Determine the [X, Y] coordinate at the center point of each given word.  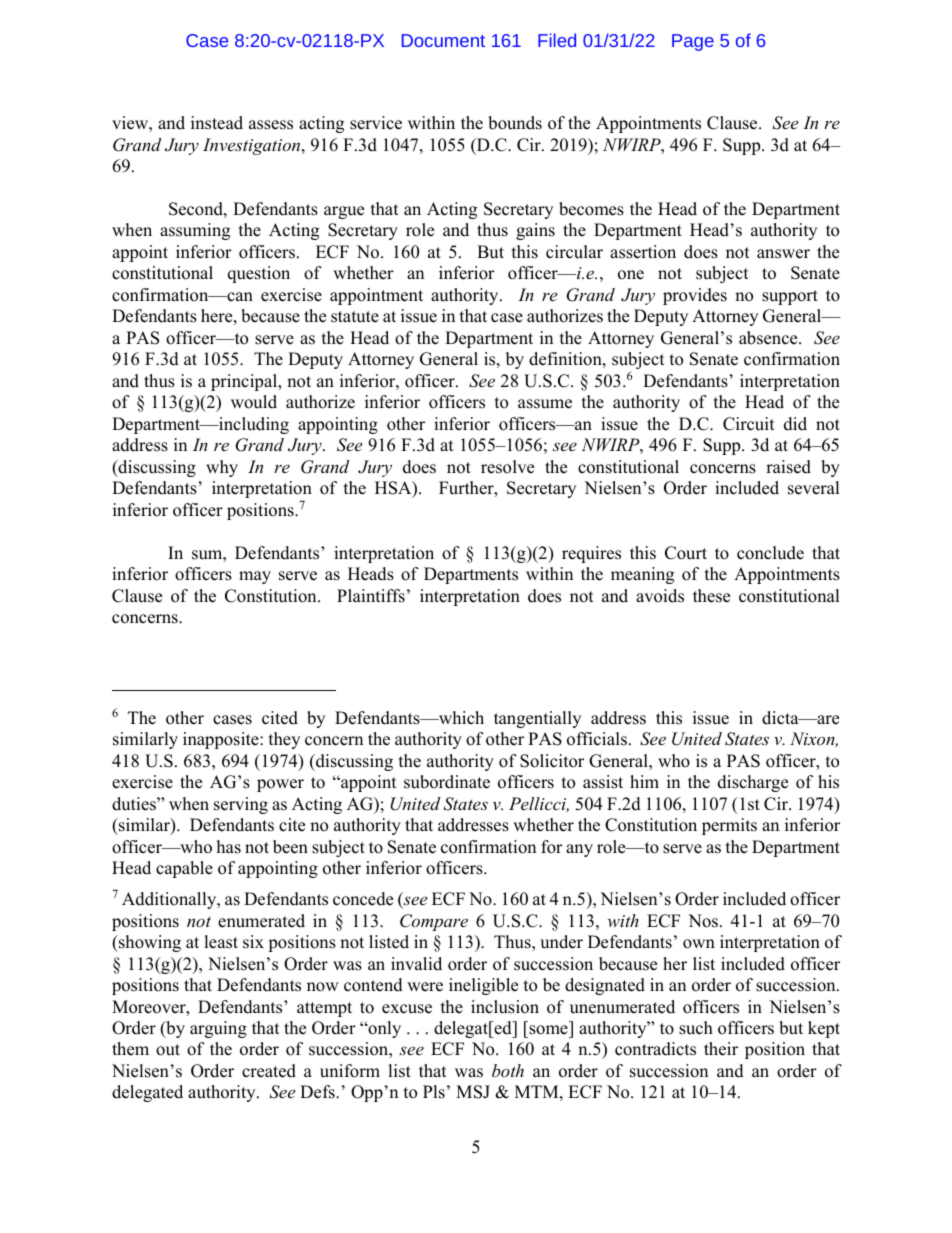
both [508, 1070]
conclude [770, 553]
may [255, 577]
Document [443, 40]
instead [217, 123]
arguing [218, 1029]
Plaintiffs [371, 596]
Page [693, 42]
